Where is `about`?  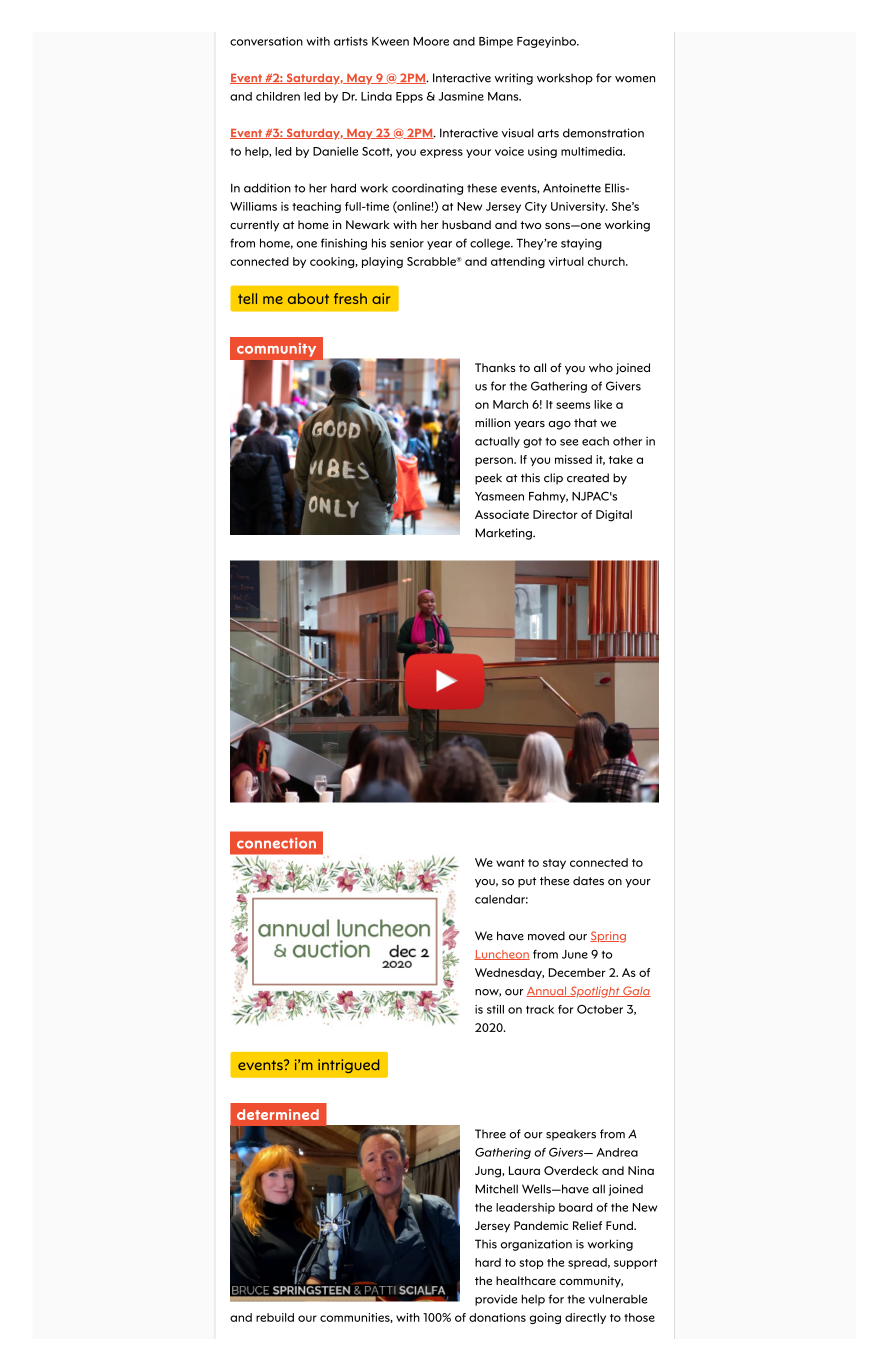
about is located at coordinates (308, 298).
